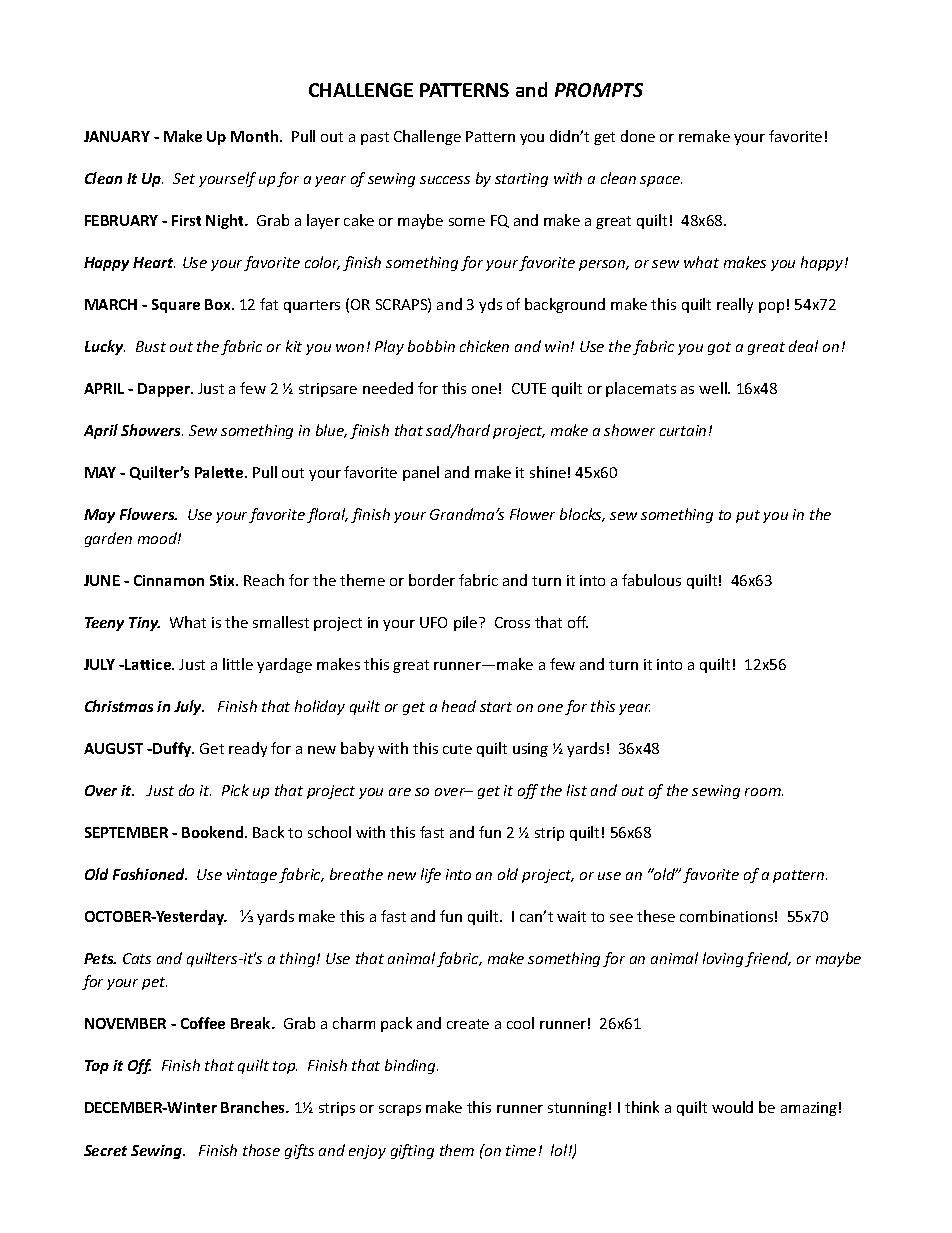 Image resolution: width=952 pixels, height=1233 pixels. What do you see at coordinates (530, 750) in the document?
I see `using` at bounding box center [530, 750].
